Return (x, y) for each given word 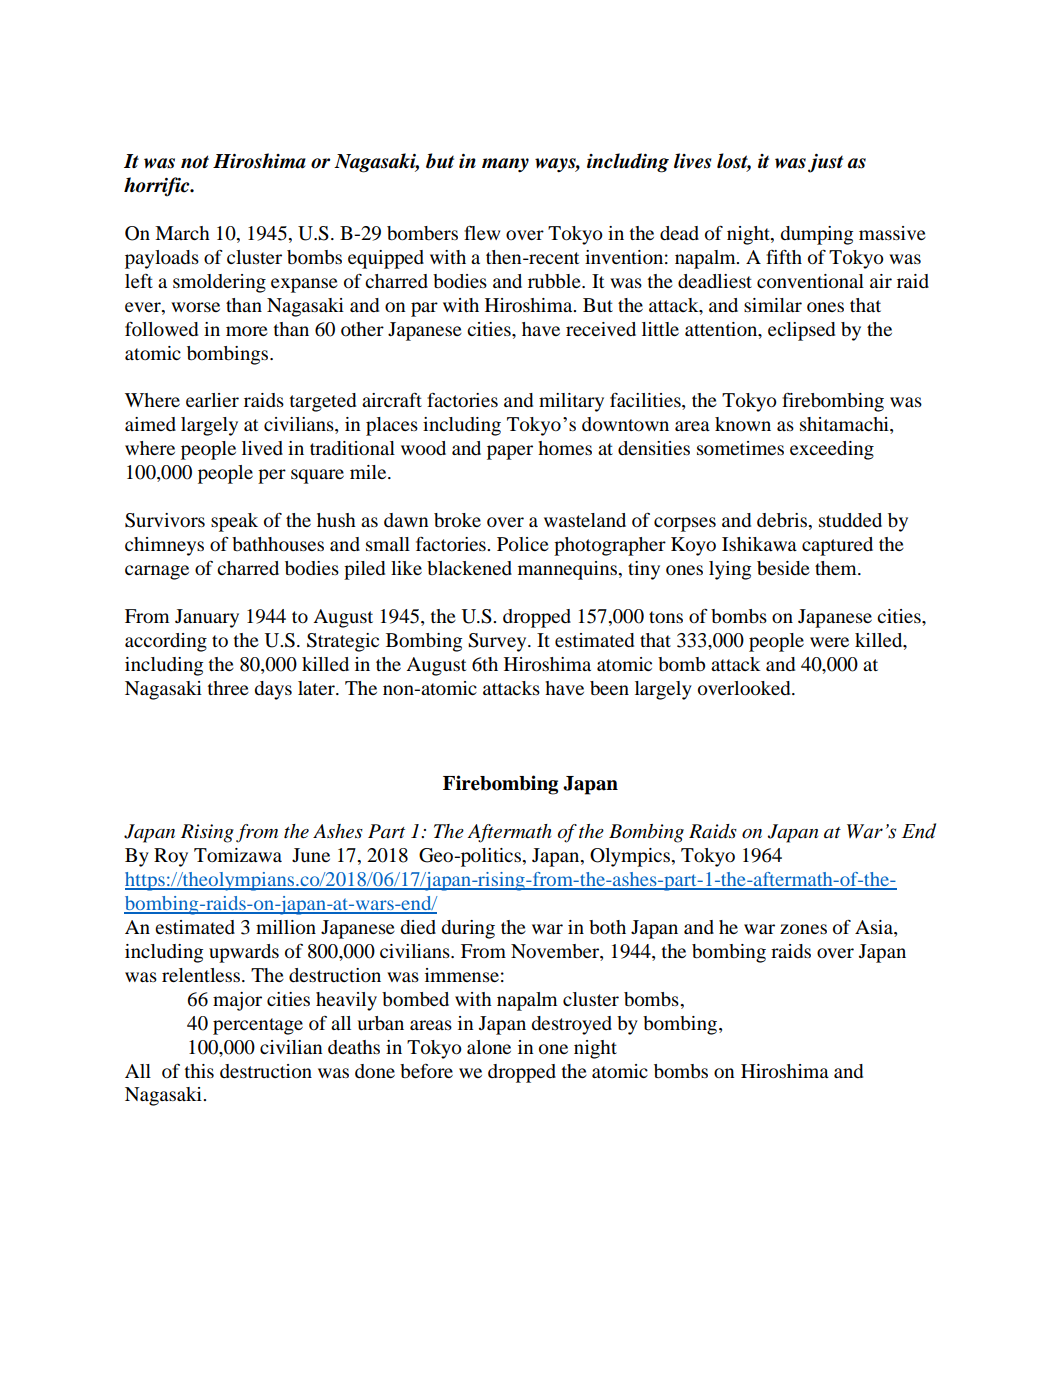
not (195, 162)
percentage (258, 1026)
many (505, 165)
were (829, 642)
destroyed (571, 1025)
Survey (498, 642)
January (207, 618)
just (825, 163)
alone (489, 1047)
